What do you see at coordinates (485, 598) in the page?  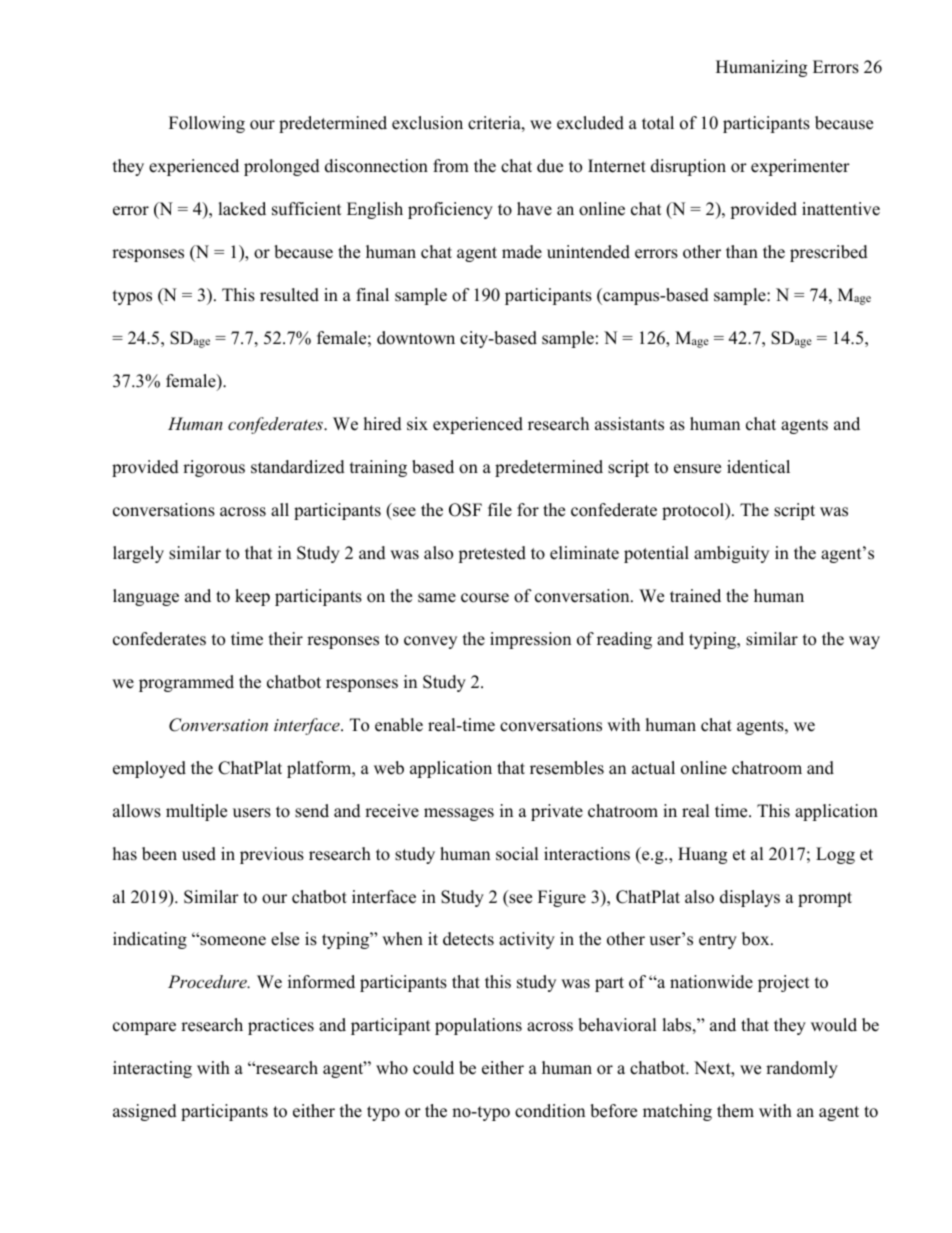 I see `course` at bounding box center [485, 598].
